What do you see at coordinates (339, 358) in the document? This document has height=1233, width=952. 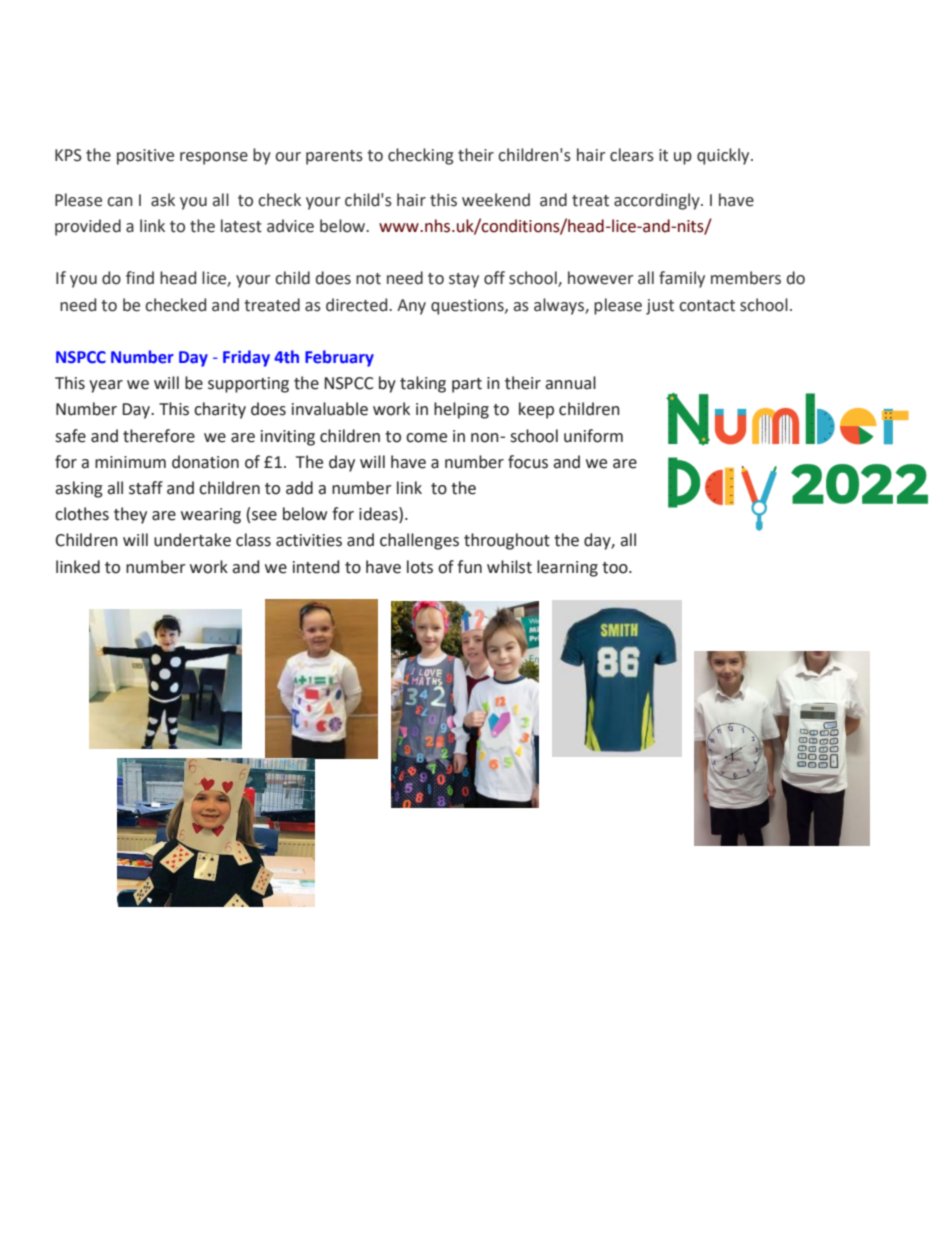 I see `February` at bounding box center [339, 358].
